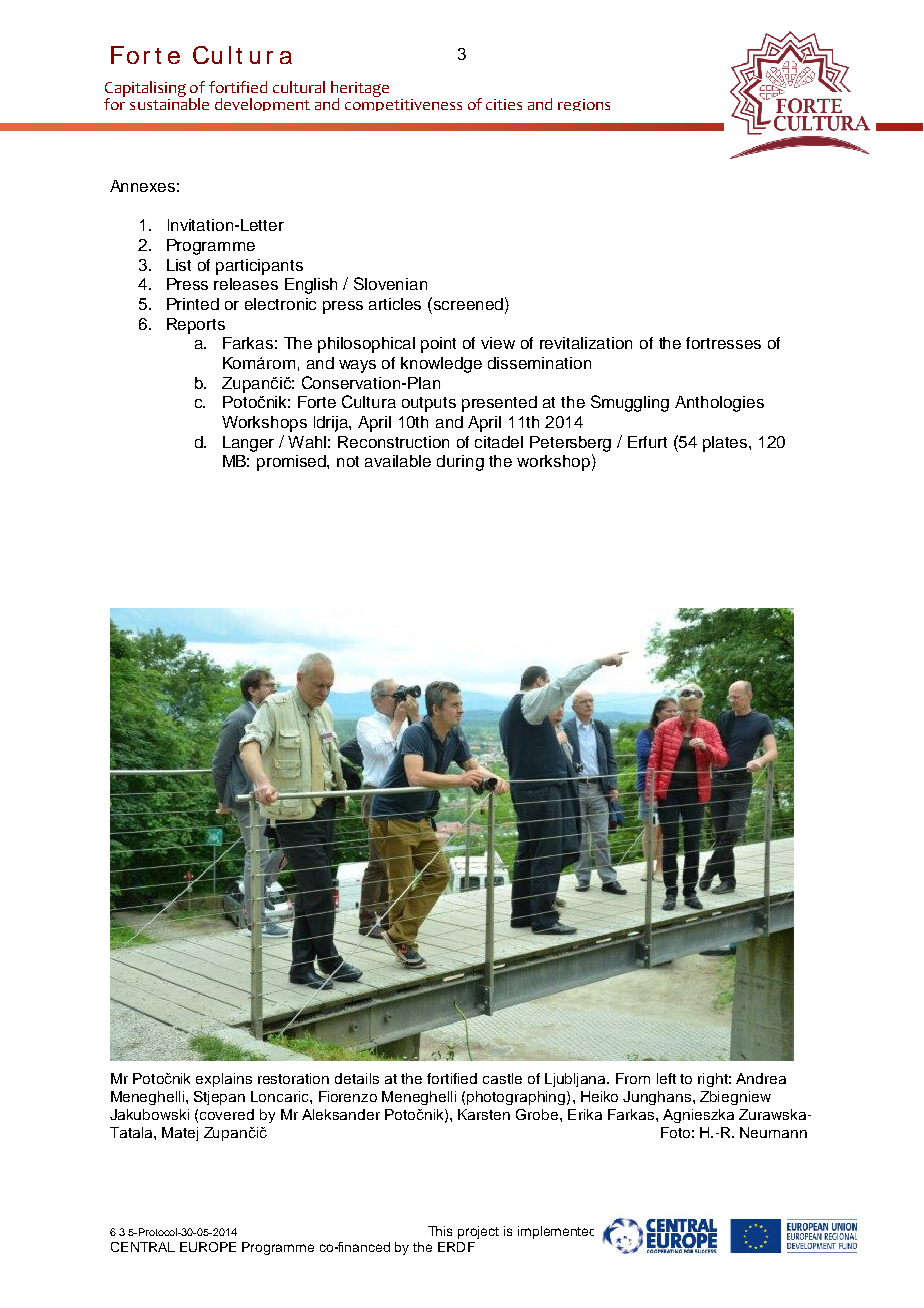  What do you see at coordinates (698, 1116) in the image?
I see `Agnieszka` at bounding box center [698, 1116].
